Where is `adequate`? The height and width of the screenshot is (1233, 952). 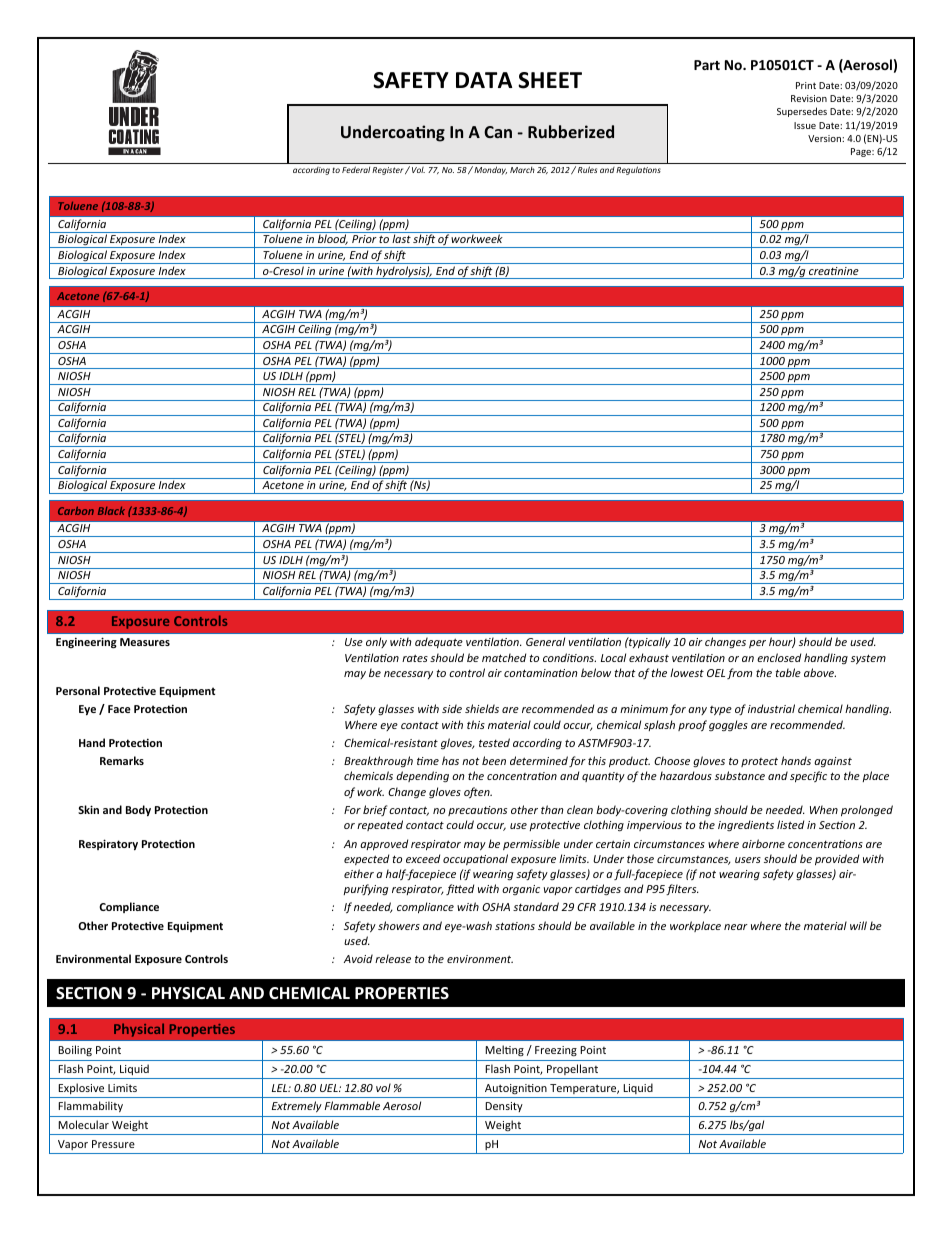 adequate is located at coordinates (439, 642).
